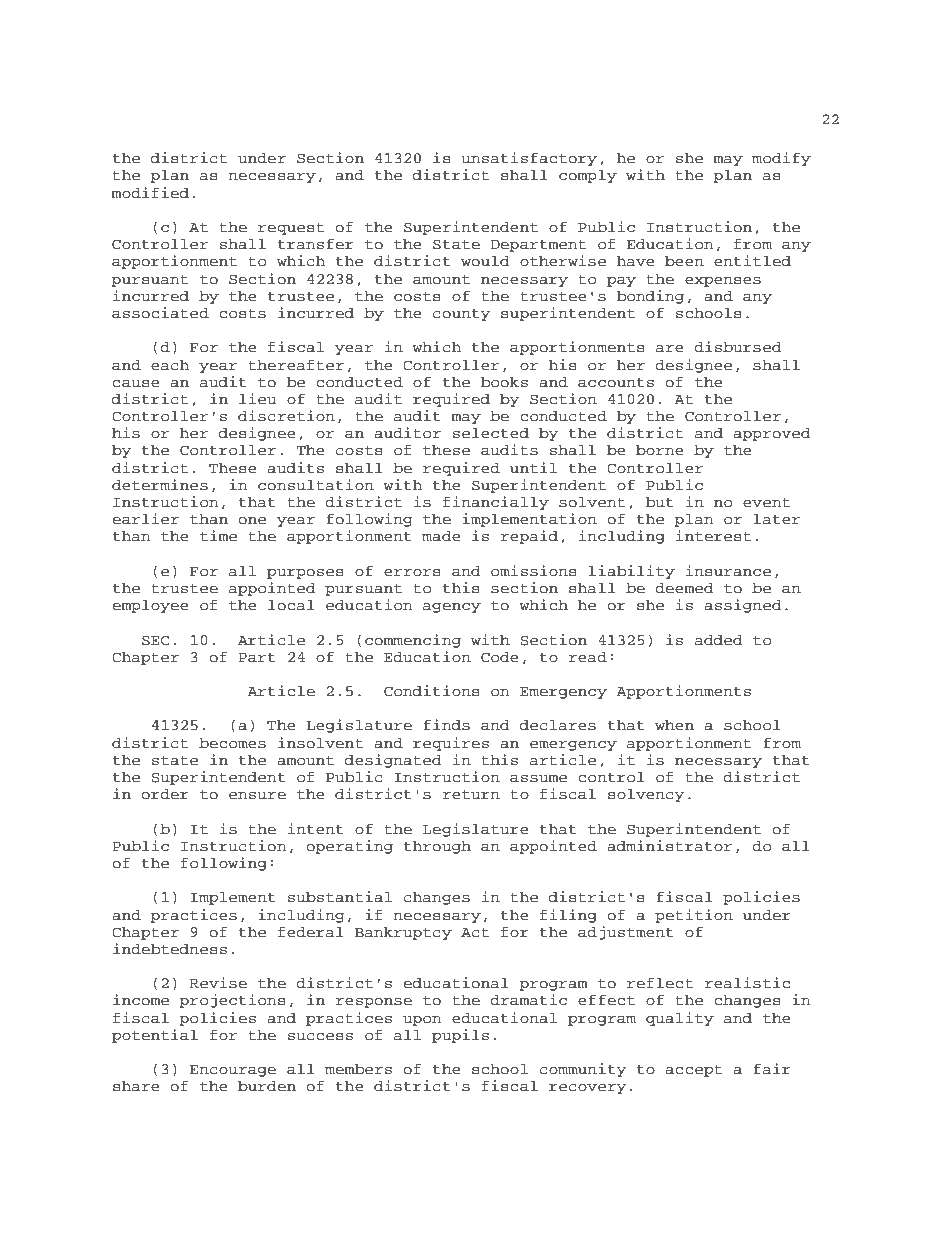  What do you see at coordinates (150, 193) in the screenshot?
I see `modified` at bounding box center [150, 193].
